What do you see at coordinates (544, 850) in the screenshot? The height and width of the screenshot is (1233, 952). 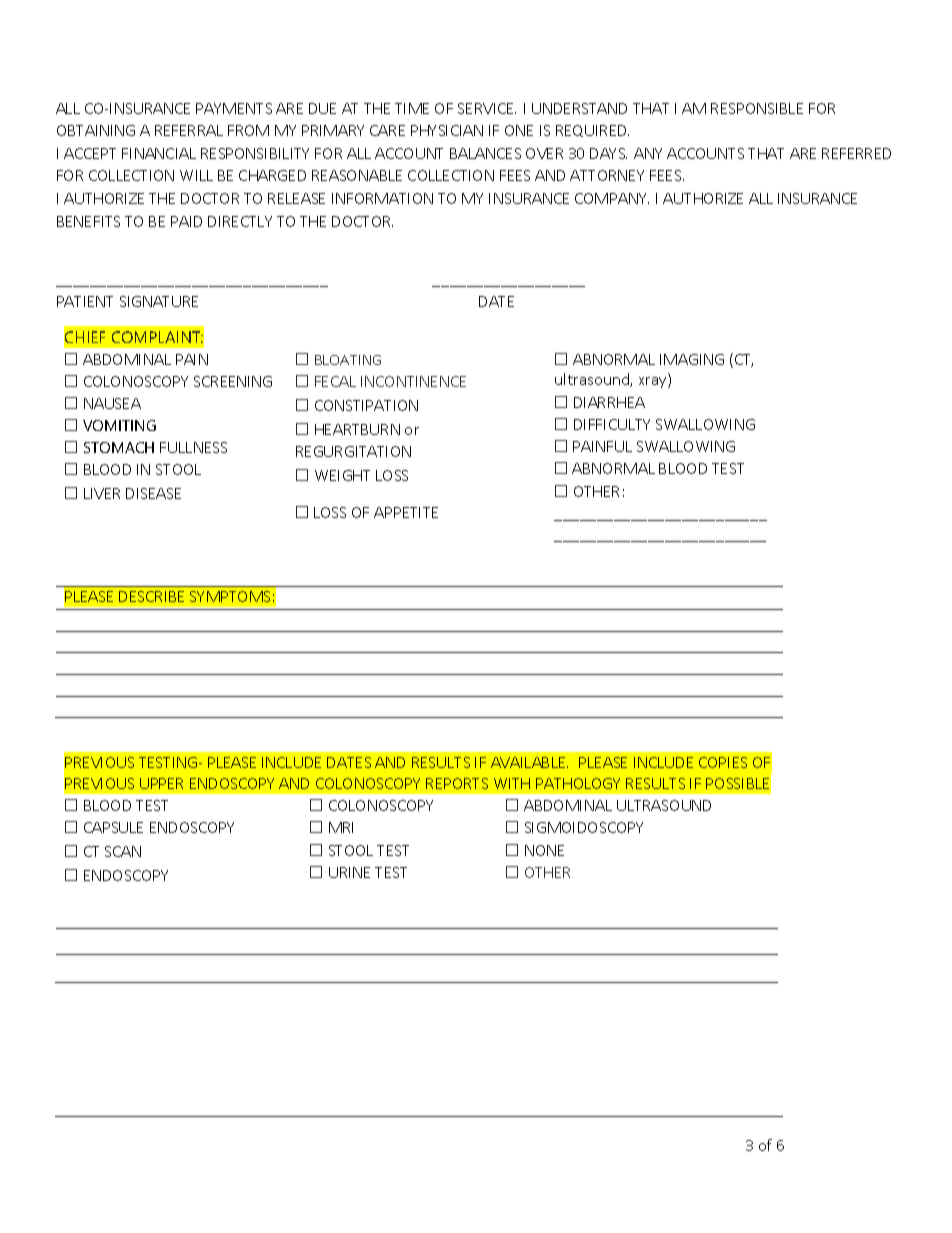 I see `NONE` at bounding box center [544, 850].
